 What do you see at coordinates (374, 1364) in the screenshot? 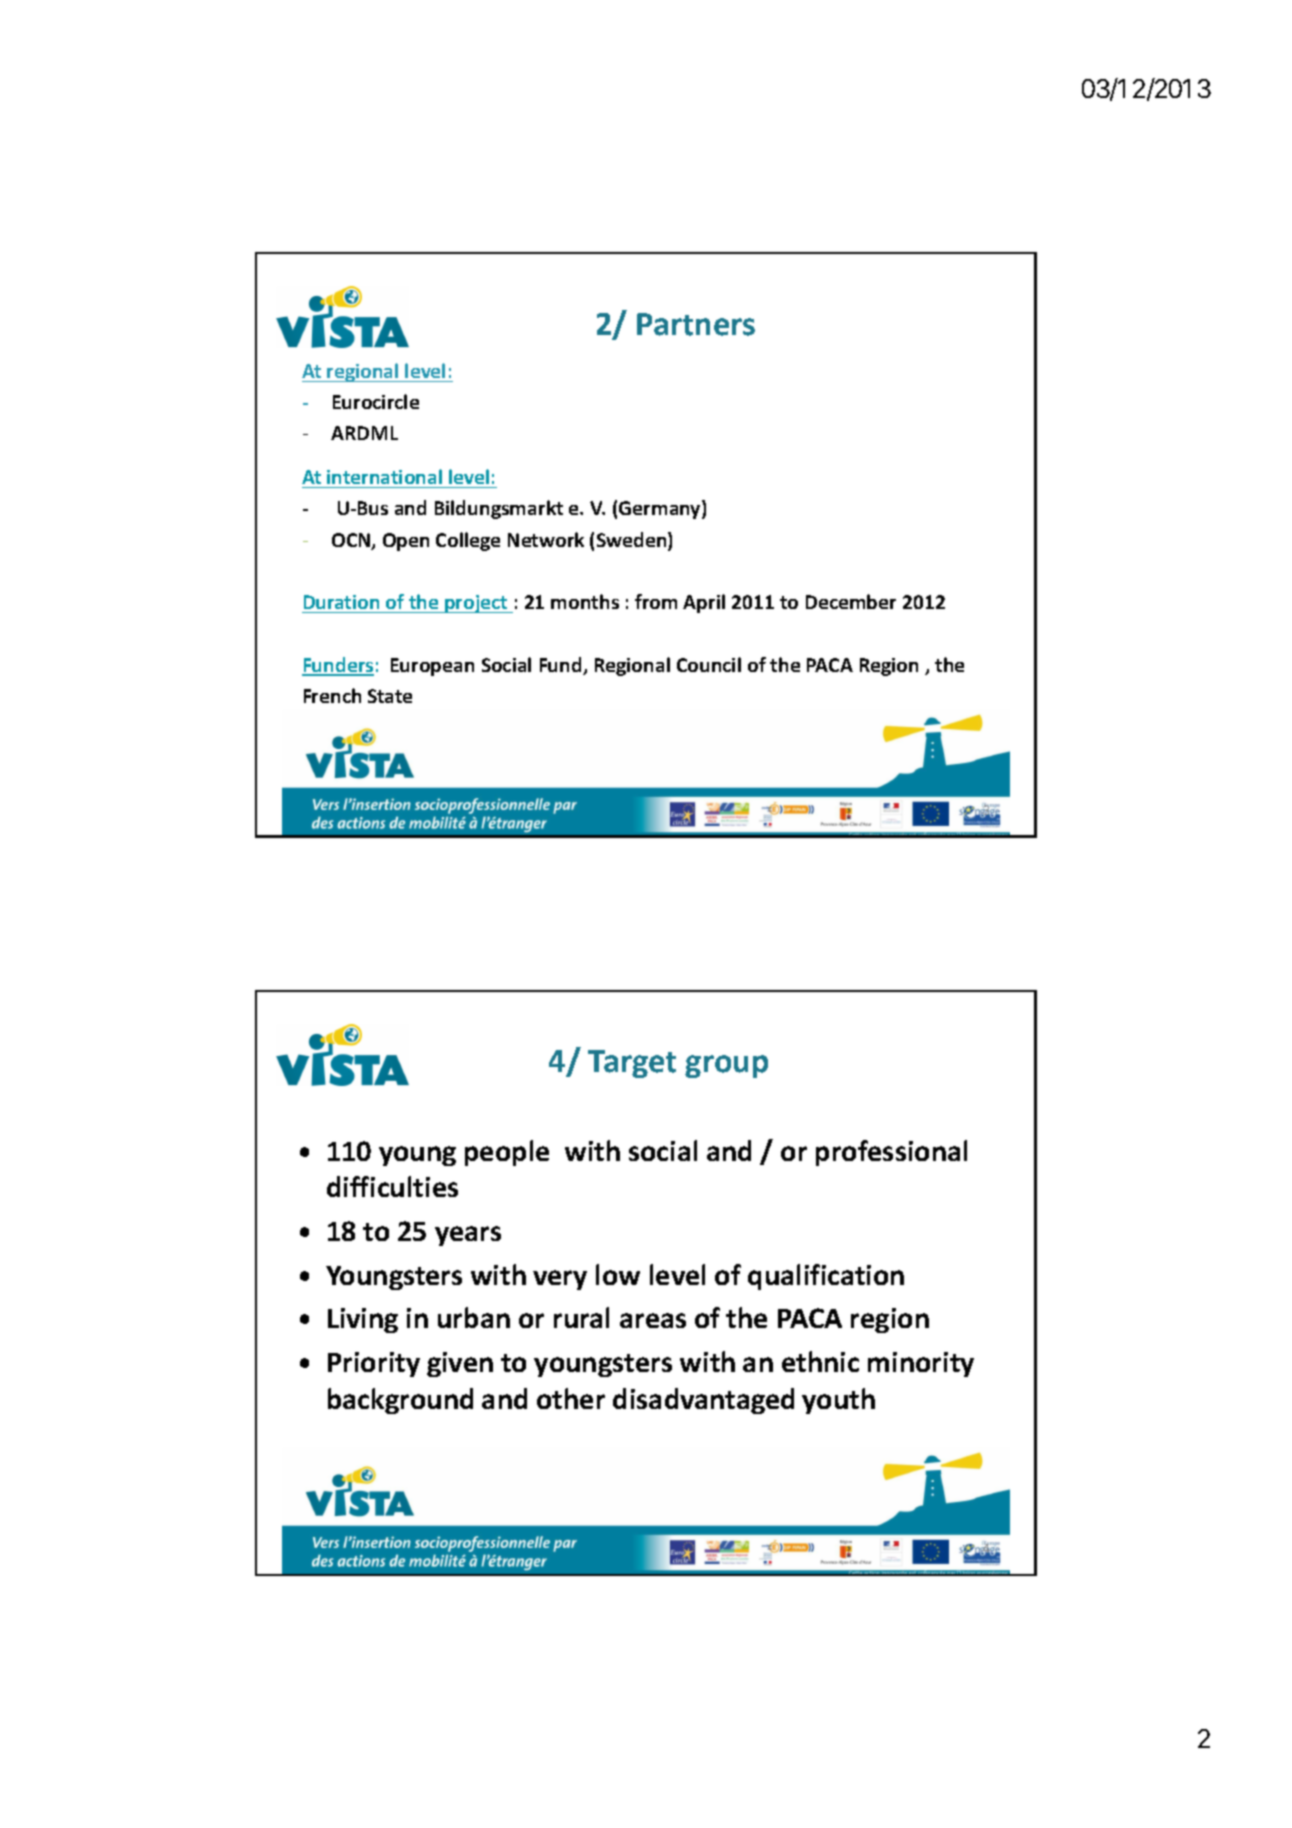
I see `Priority` at bounding box center [374, 1364].
